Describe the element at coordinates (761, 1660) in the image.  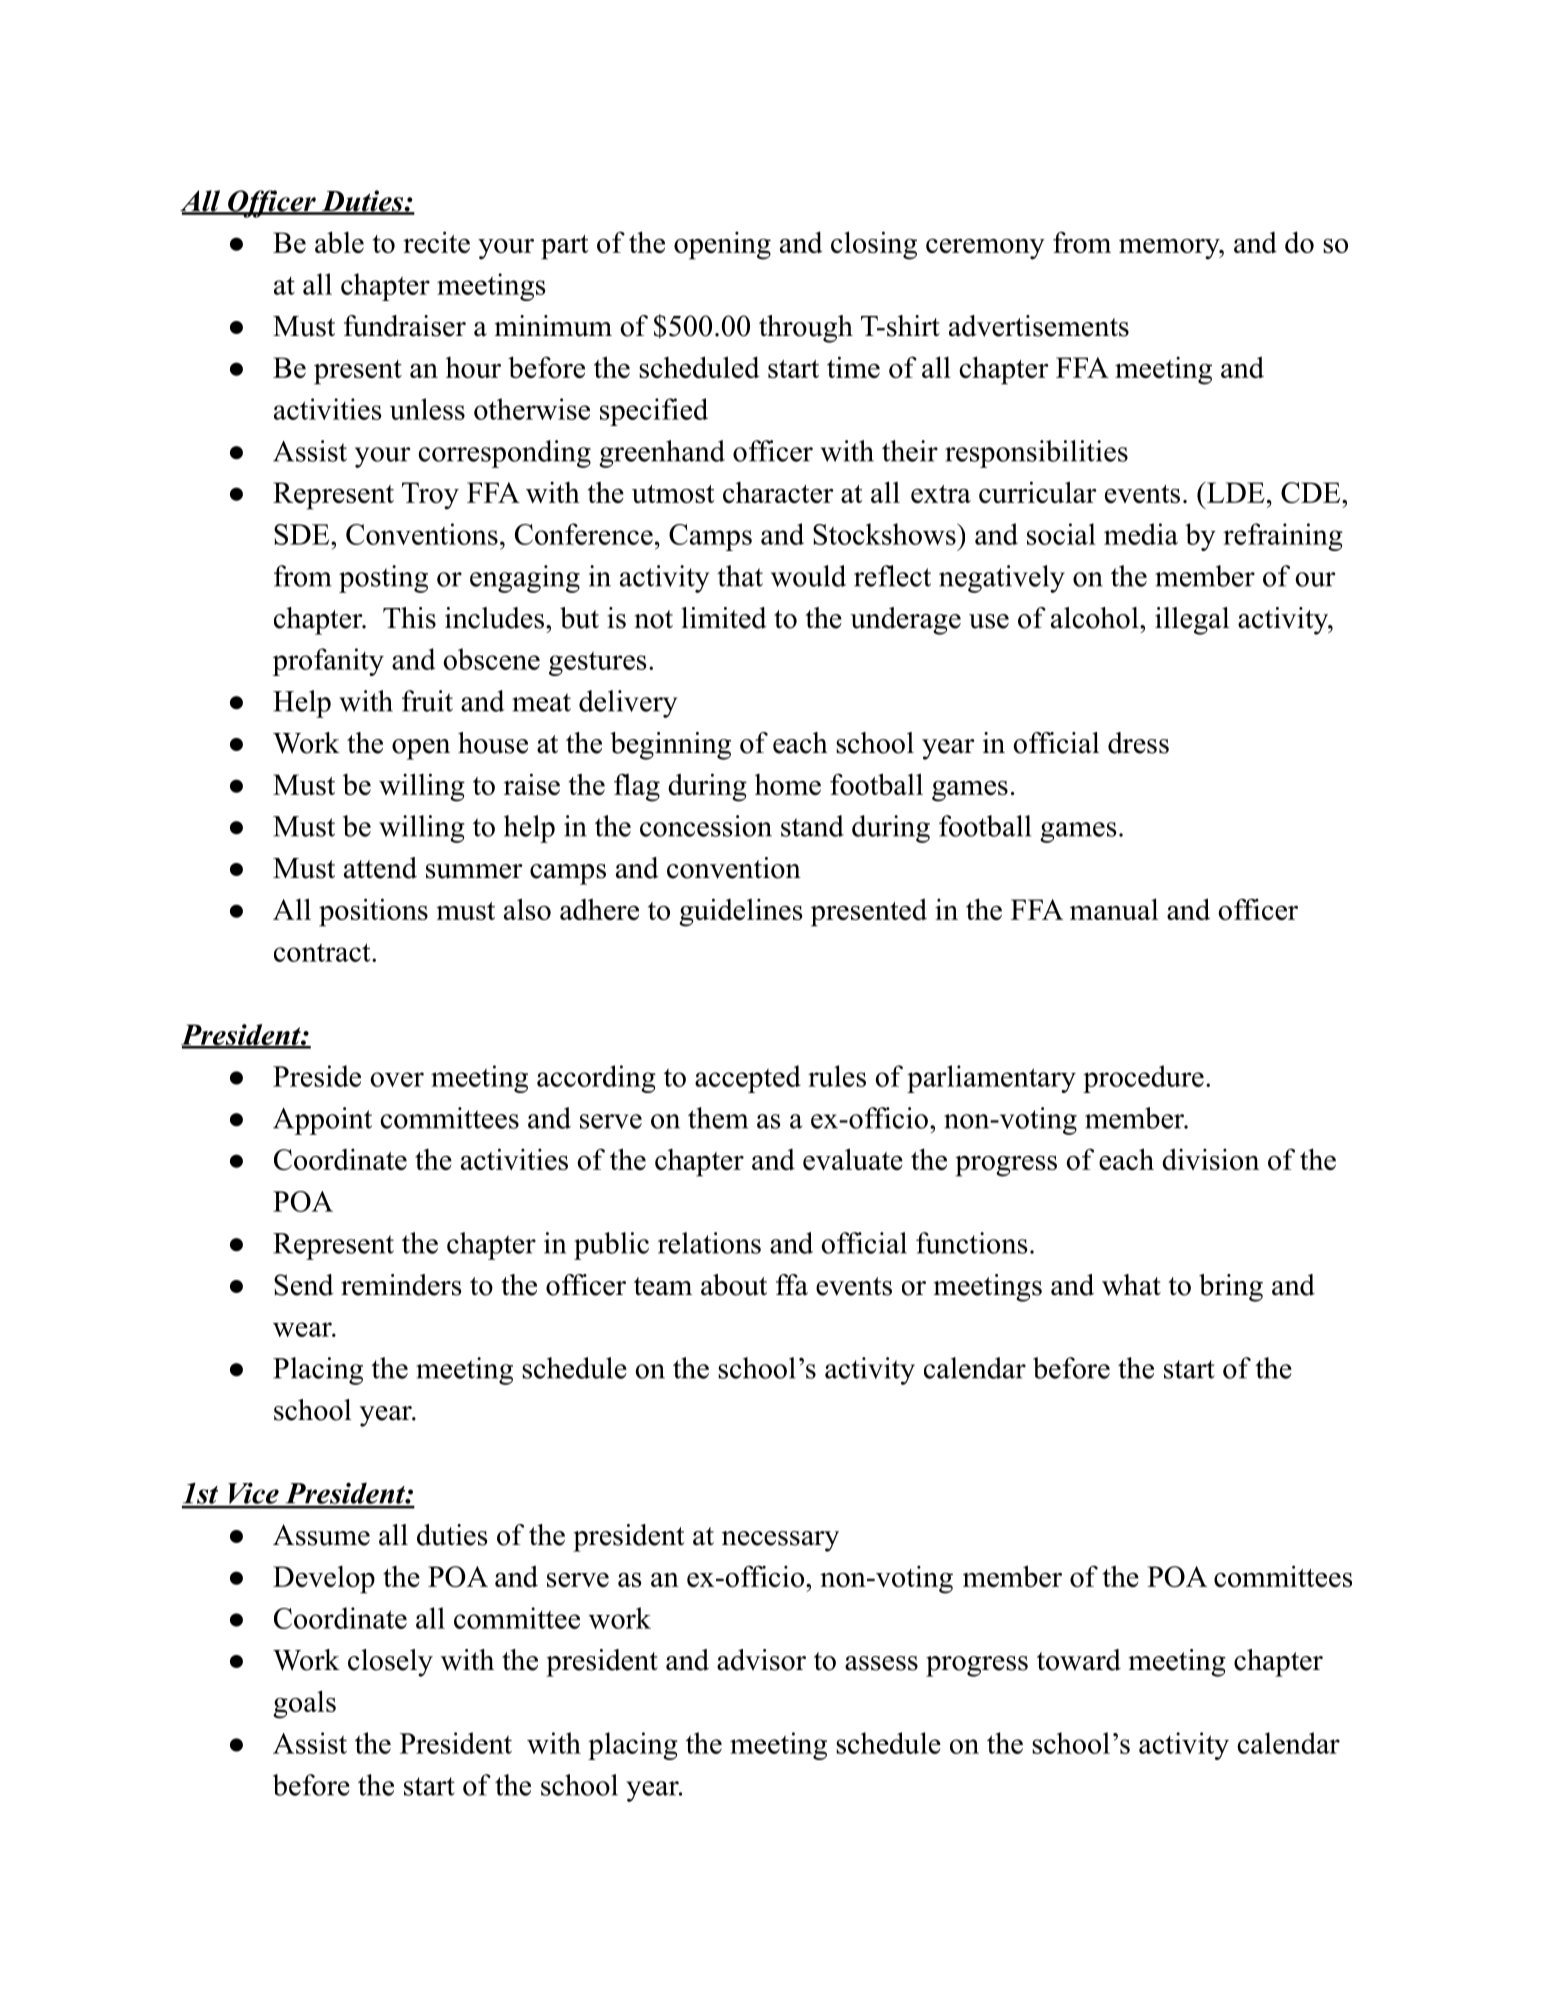
I see `advisor` at that location.
